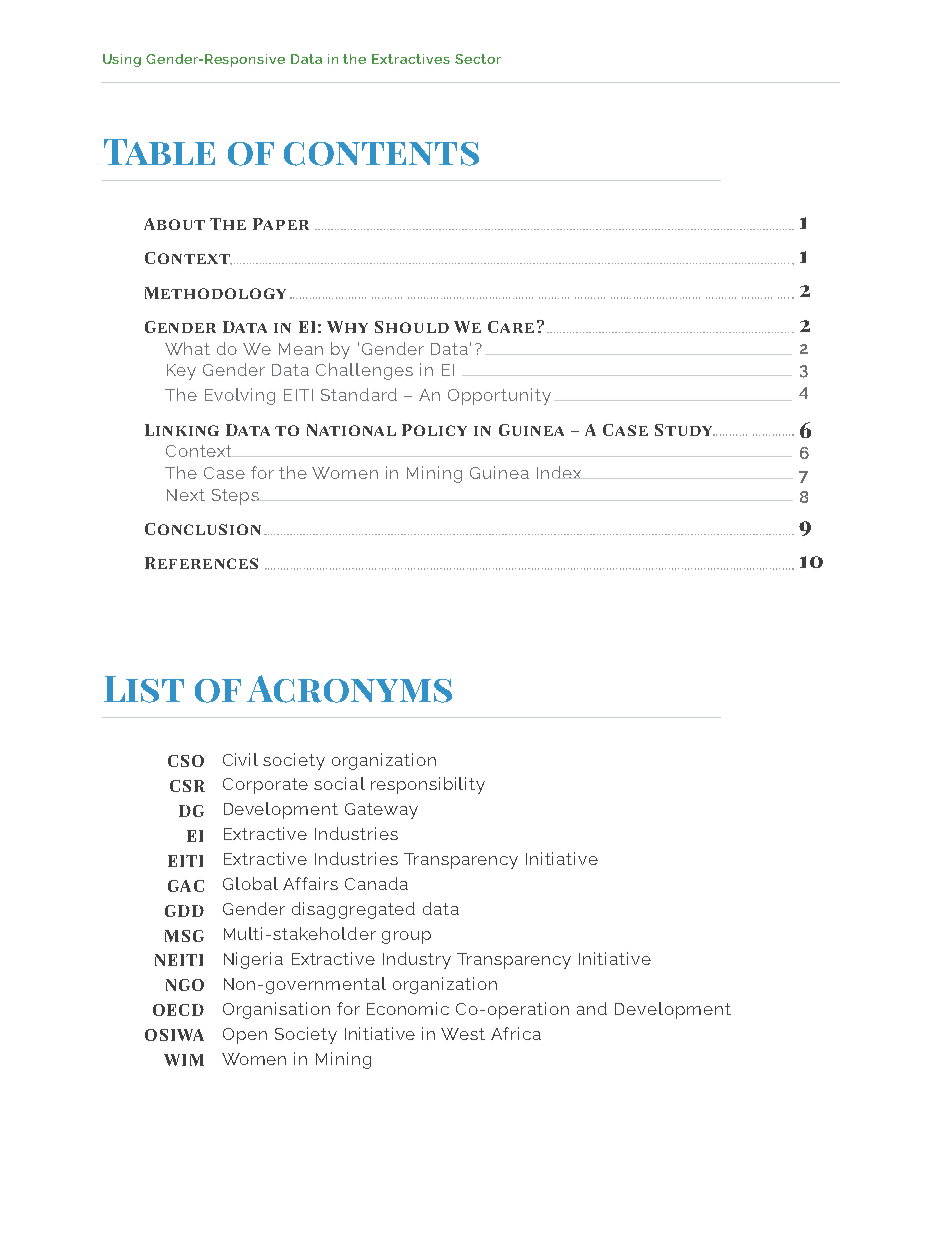 This screenshot has width=952, height=1233. I want to click on contents, so click(381, 154).
